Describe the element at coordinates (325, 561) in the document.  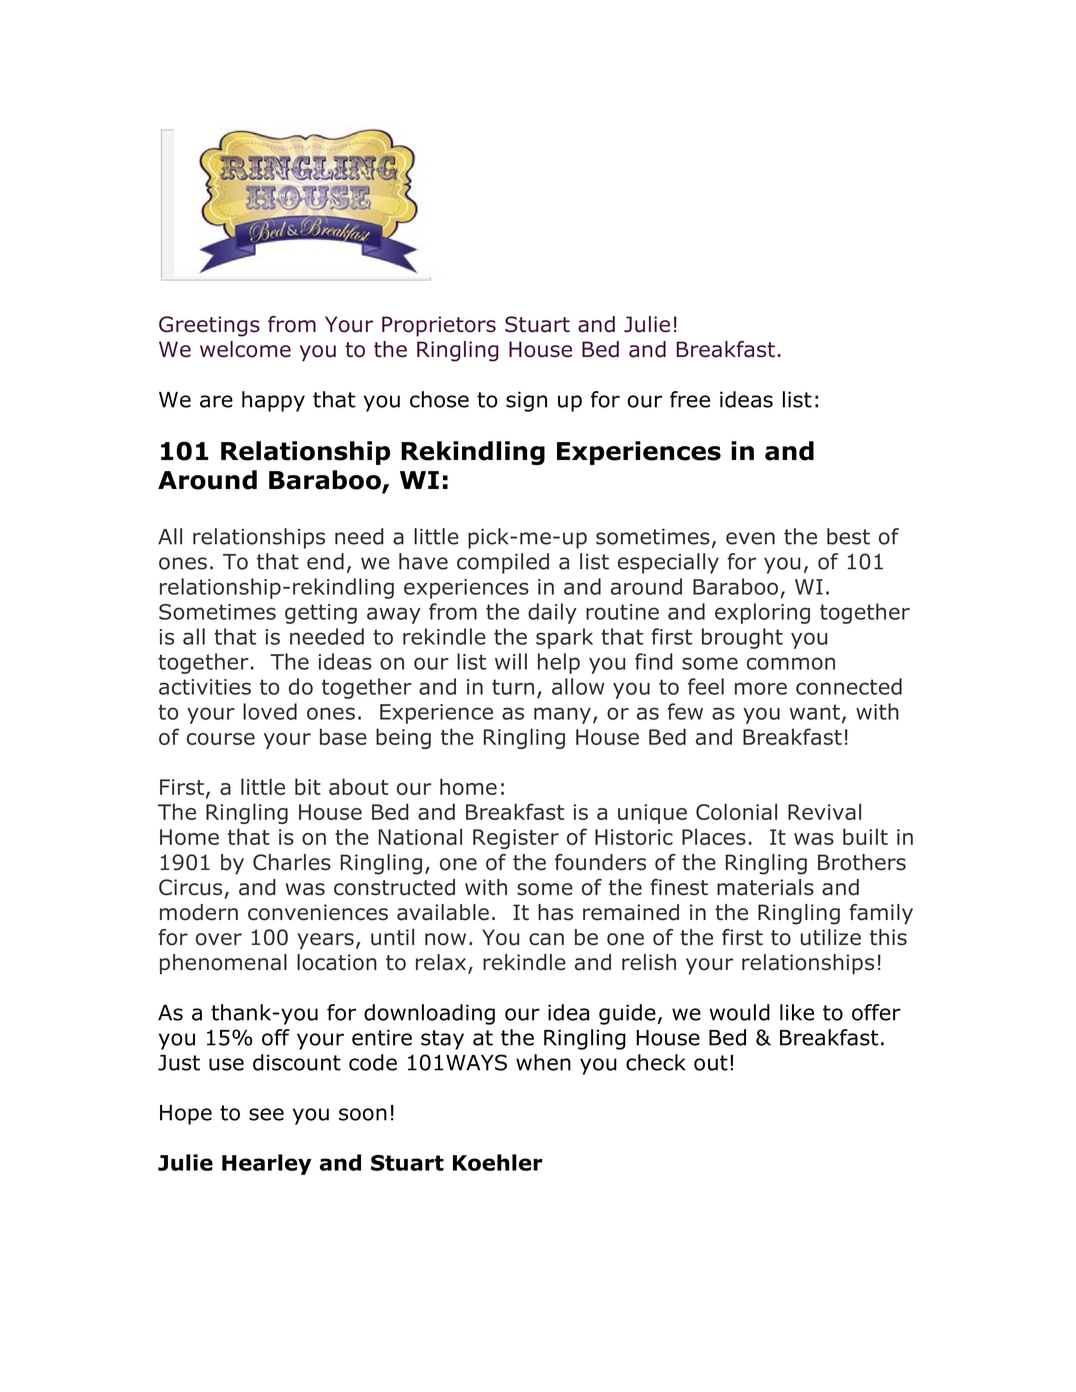
I see `end` at that location.
